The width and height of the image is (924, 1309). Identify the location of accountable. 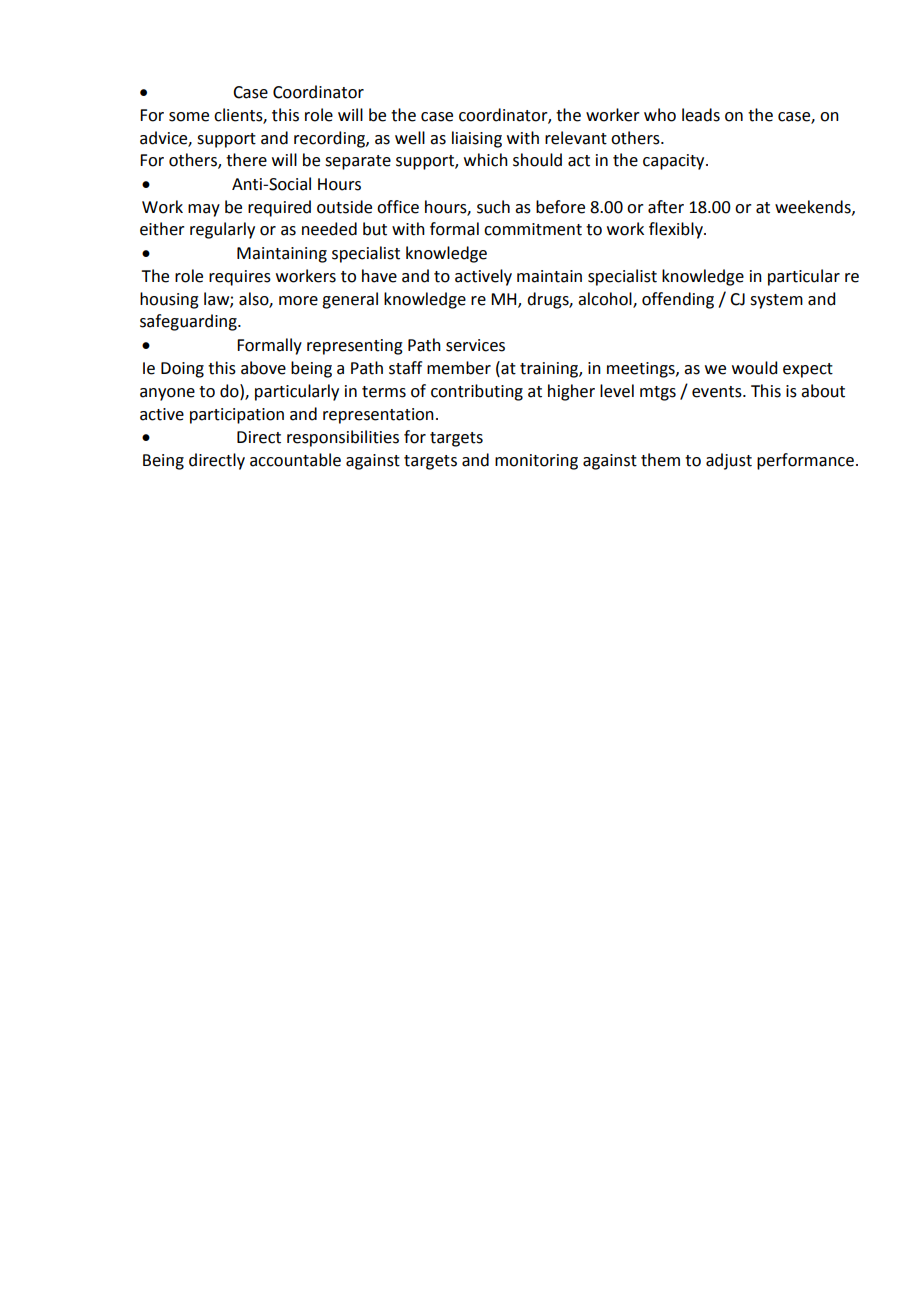
(295, 460).
